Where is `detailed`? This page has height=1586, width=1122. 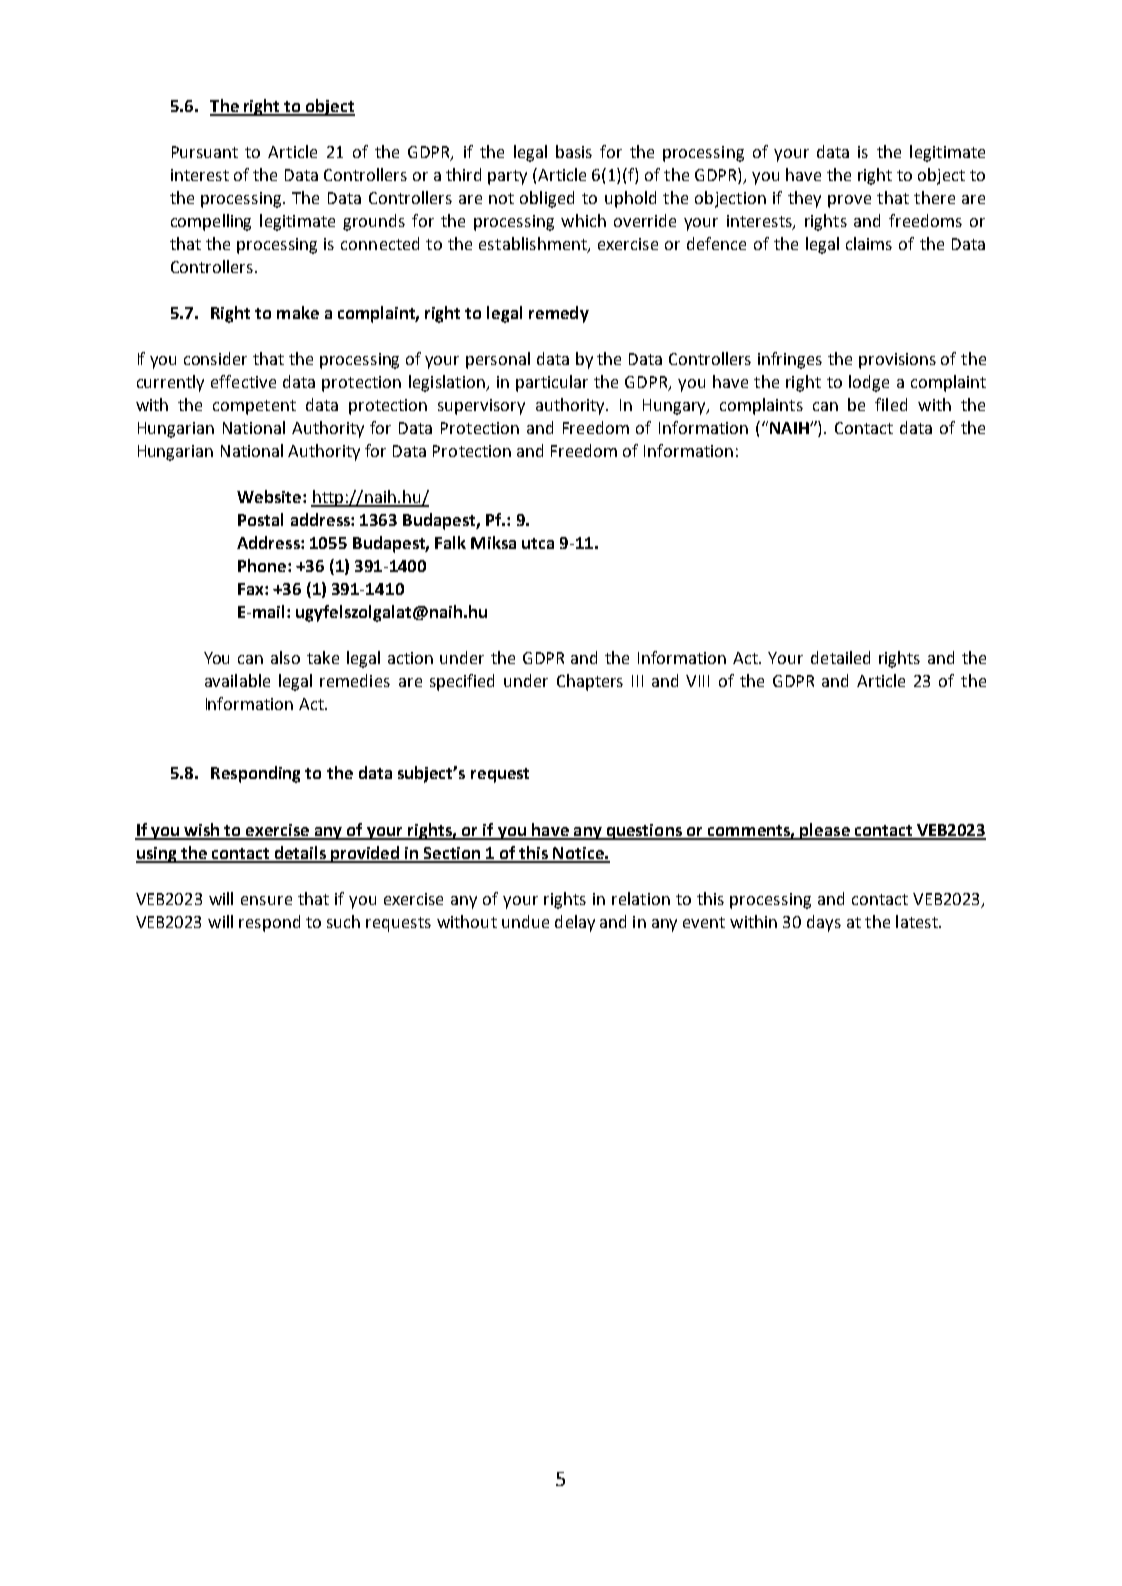 detailed is located at coordinates (840, 657).
